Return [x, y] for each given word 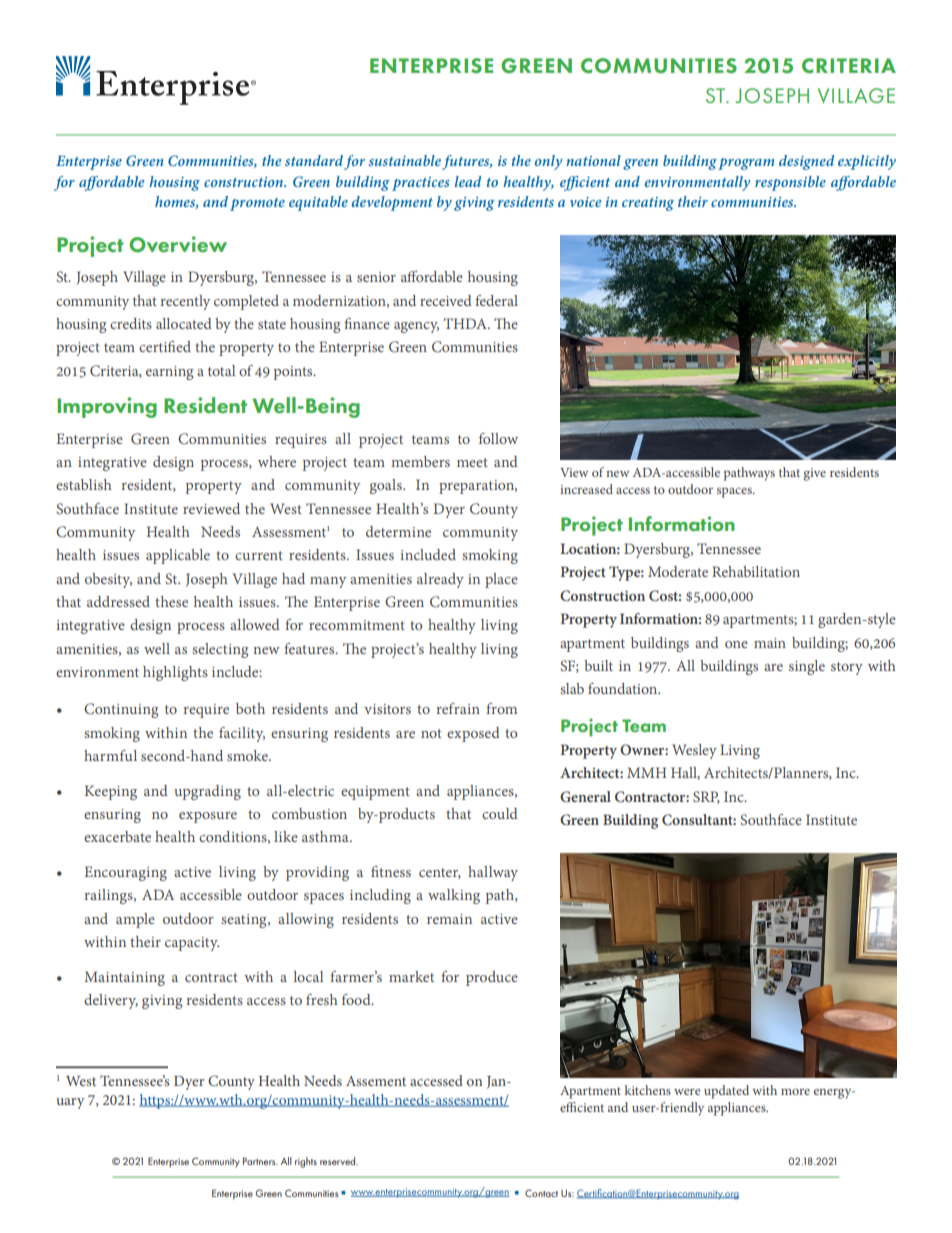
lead [468, 181]
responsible [790, 183]
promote [257, 204]
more [795, 1091]
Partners [260, 1161]
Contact [541, 1193]
